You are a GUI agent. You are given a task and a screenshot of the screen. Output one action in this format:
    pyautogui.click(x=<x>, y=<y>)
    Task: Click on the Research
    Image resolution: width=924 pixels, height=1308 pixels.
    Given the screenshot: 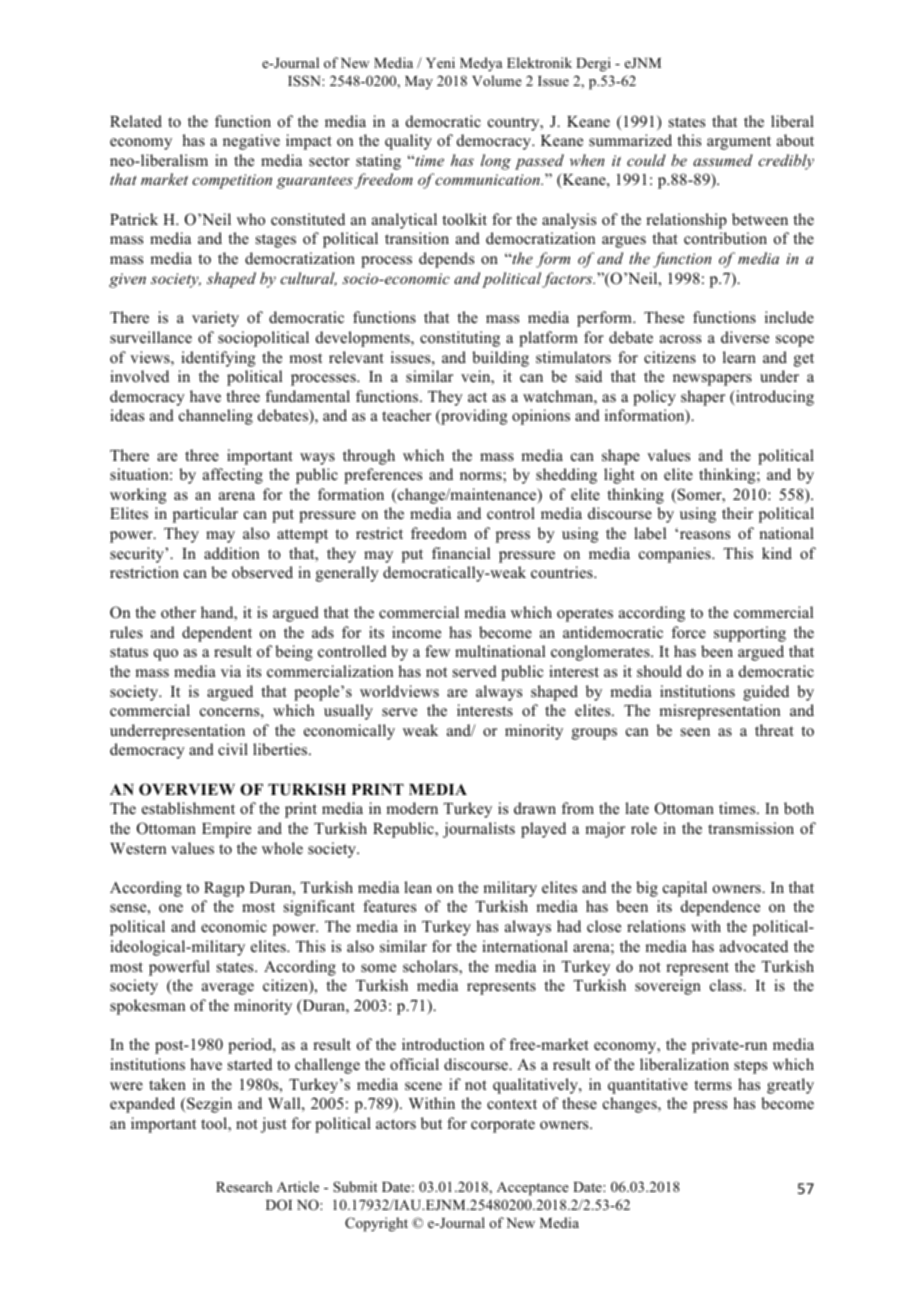 What is the action you would take?
    pyautogui.click(x=244, y=1186)
